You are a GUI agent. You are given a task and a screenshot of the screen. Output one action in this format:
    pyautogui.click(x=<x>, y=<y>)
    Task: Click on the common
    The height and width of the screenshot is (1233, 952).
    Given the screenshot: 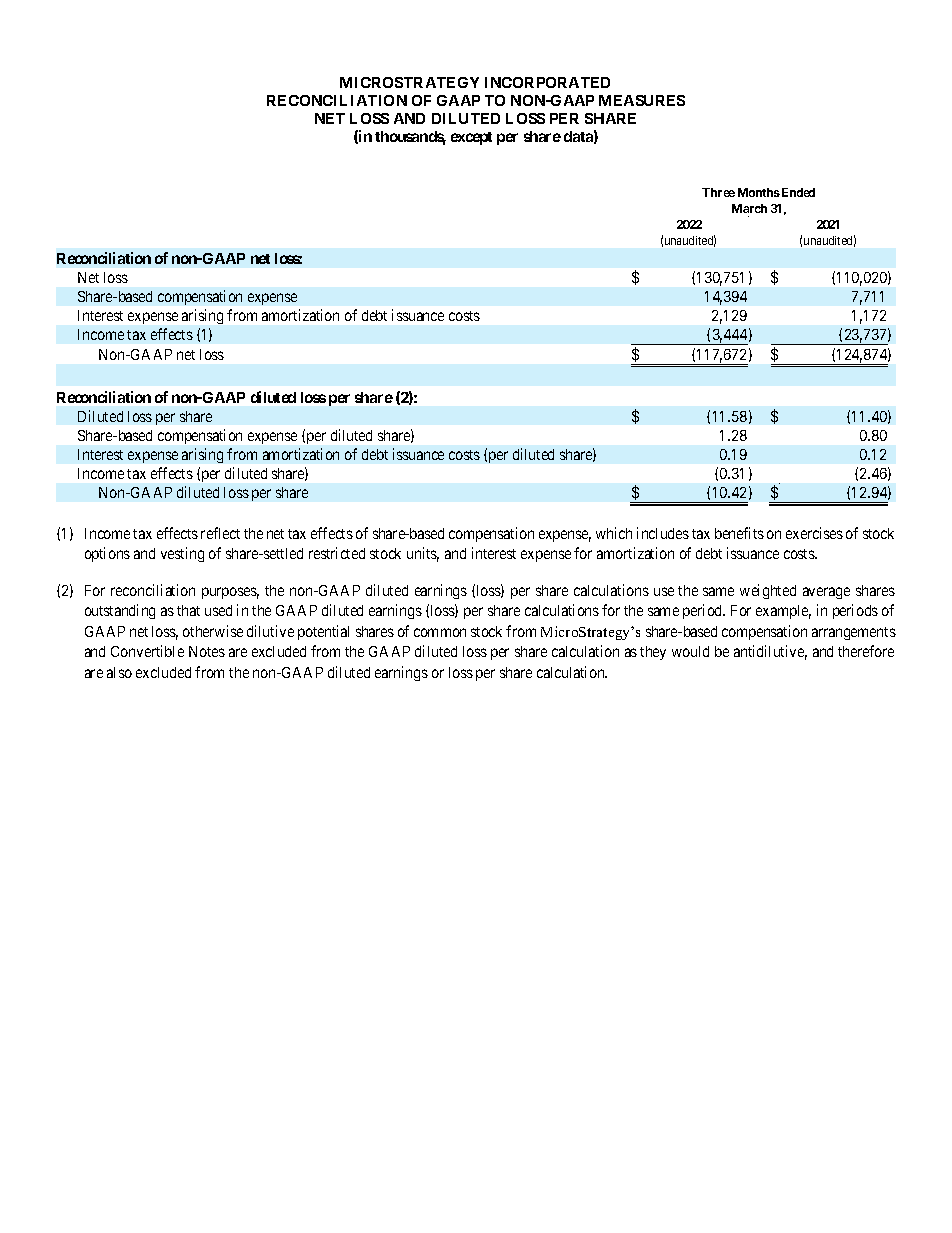 What is the action you would take?
    pyautogui.click(x=440, y=632)
